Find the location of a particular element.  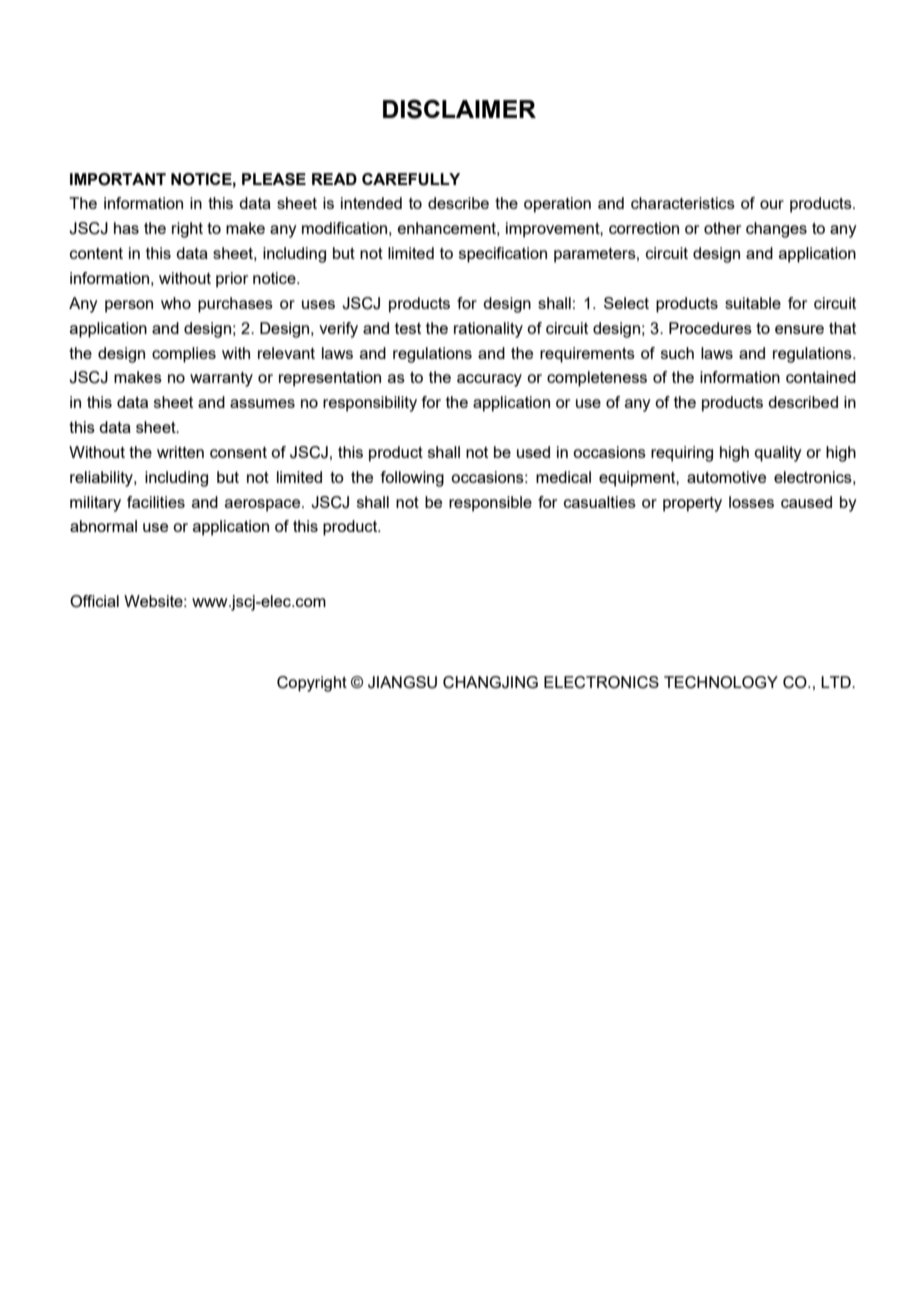

DISCLAIMER is located at coordinates (459, 109).
